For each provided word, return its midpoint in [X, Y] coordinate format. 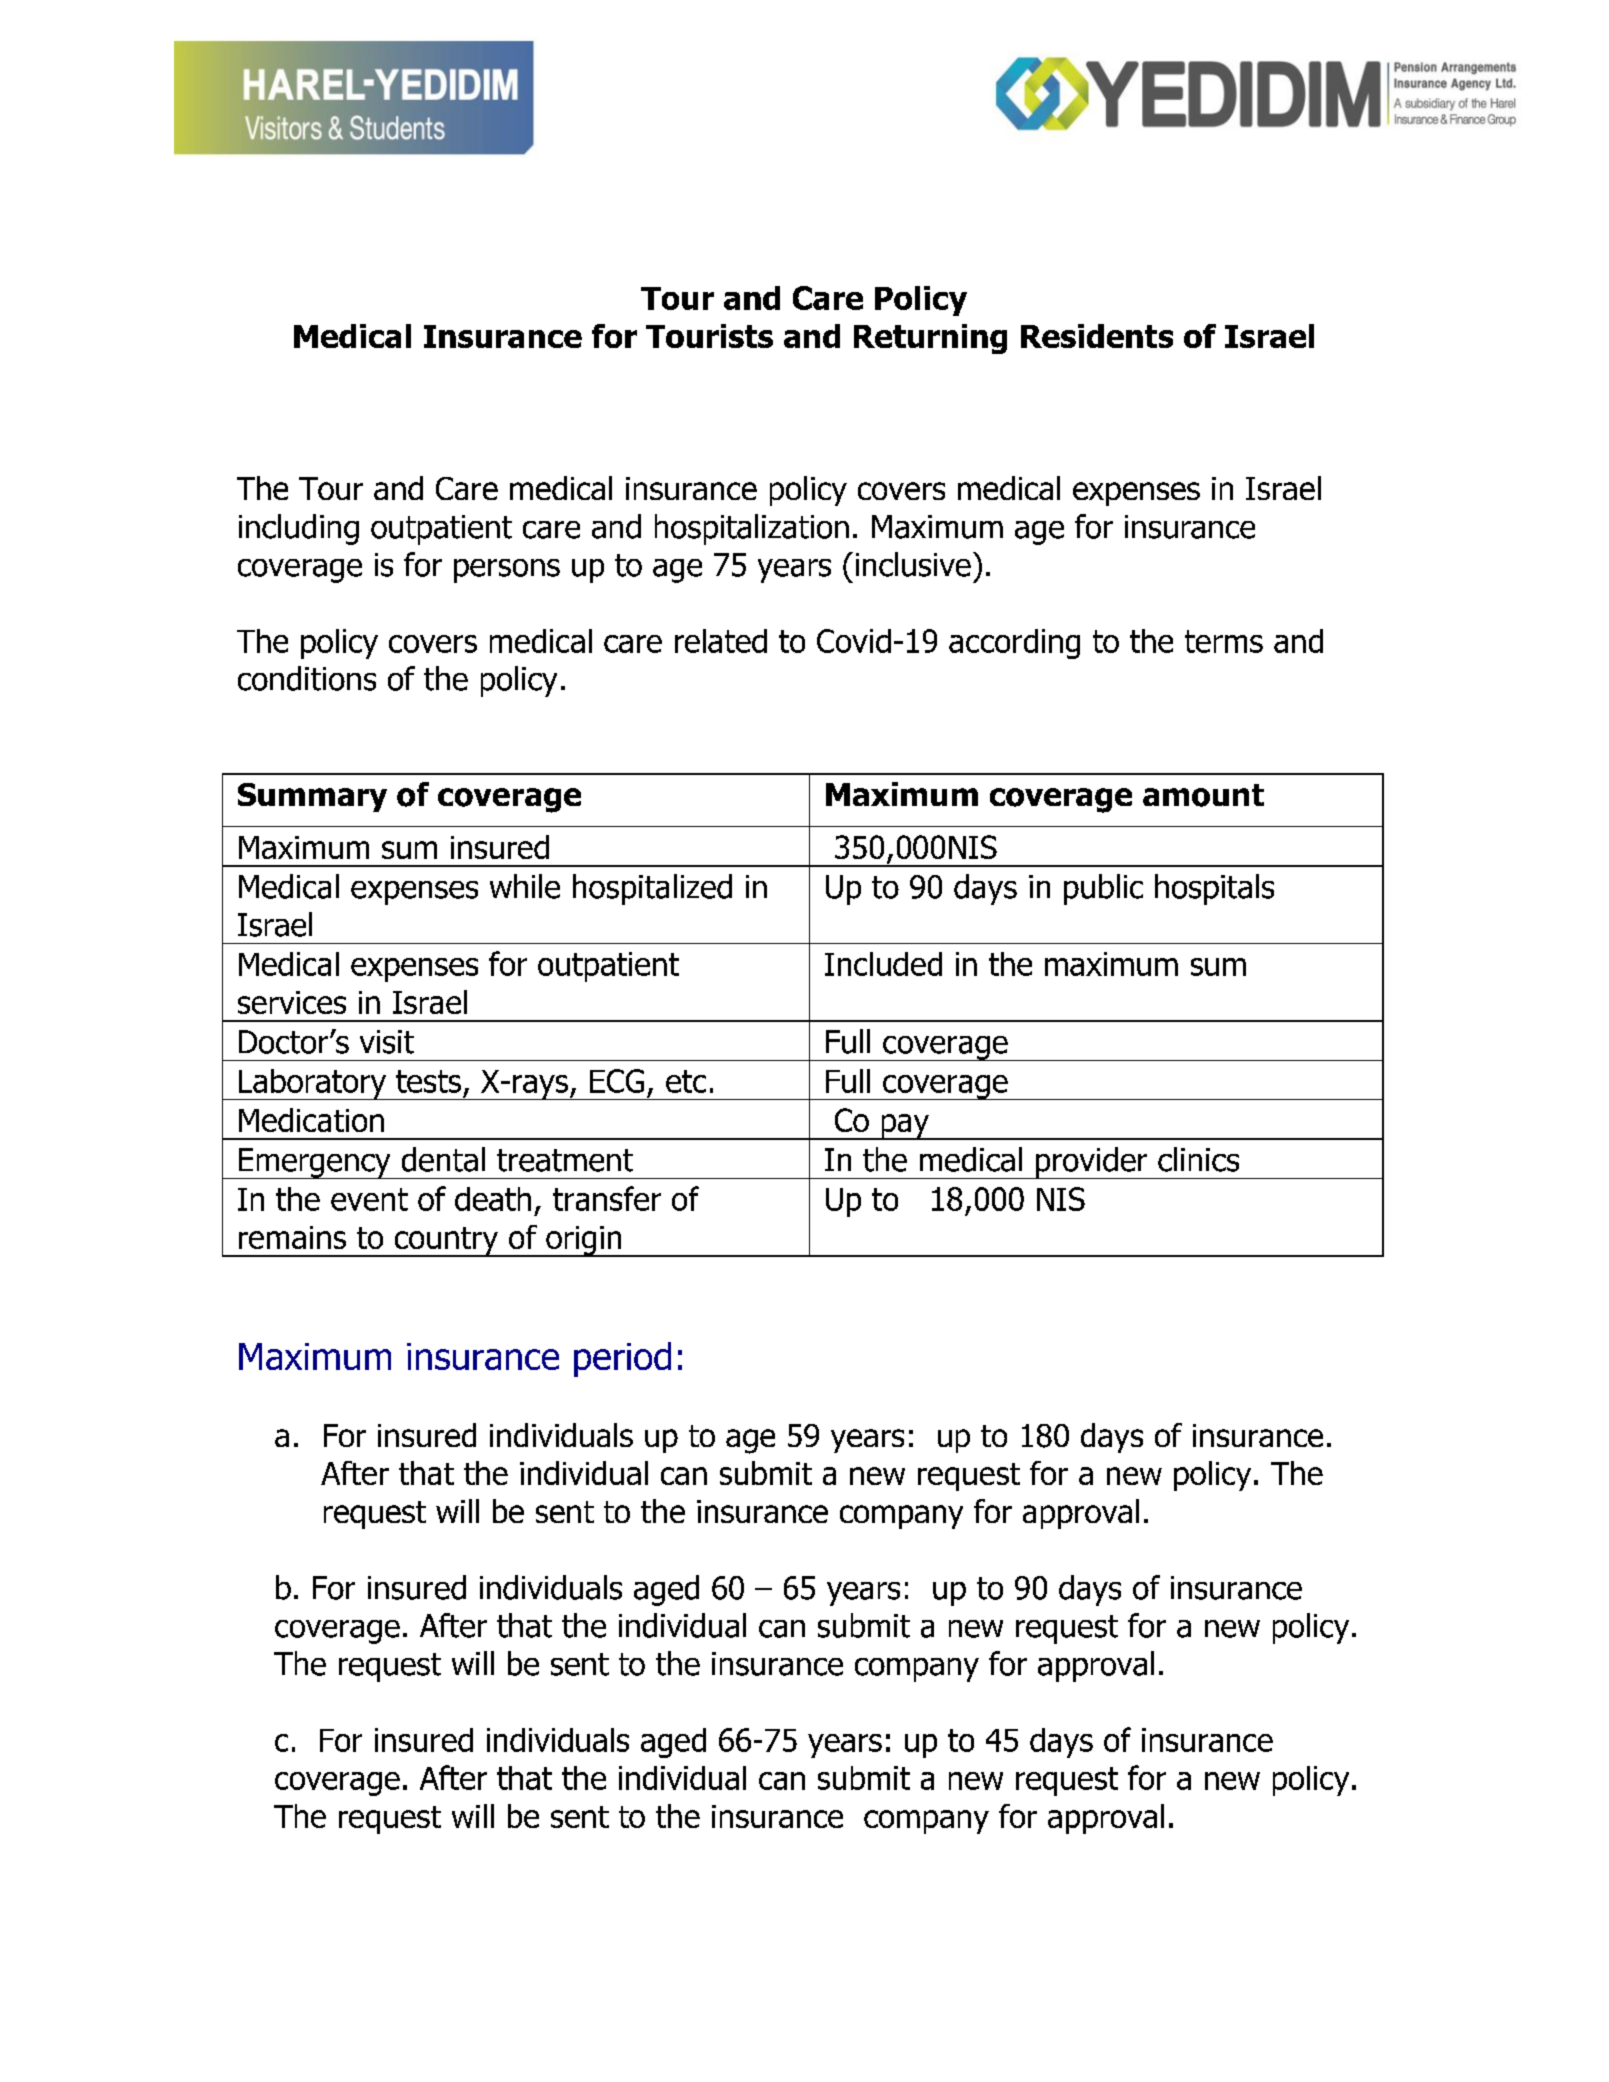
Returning [930, 339]
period [622, 1359]
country [446, 1242]
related [721, 641]
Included [883, 964]
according [1014, 644]
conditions [307, 678]
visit [387, 1042]
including [299, 529]
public [1103, 889]
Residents [1097, 336]
